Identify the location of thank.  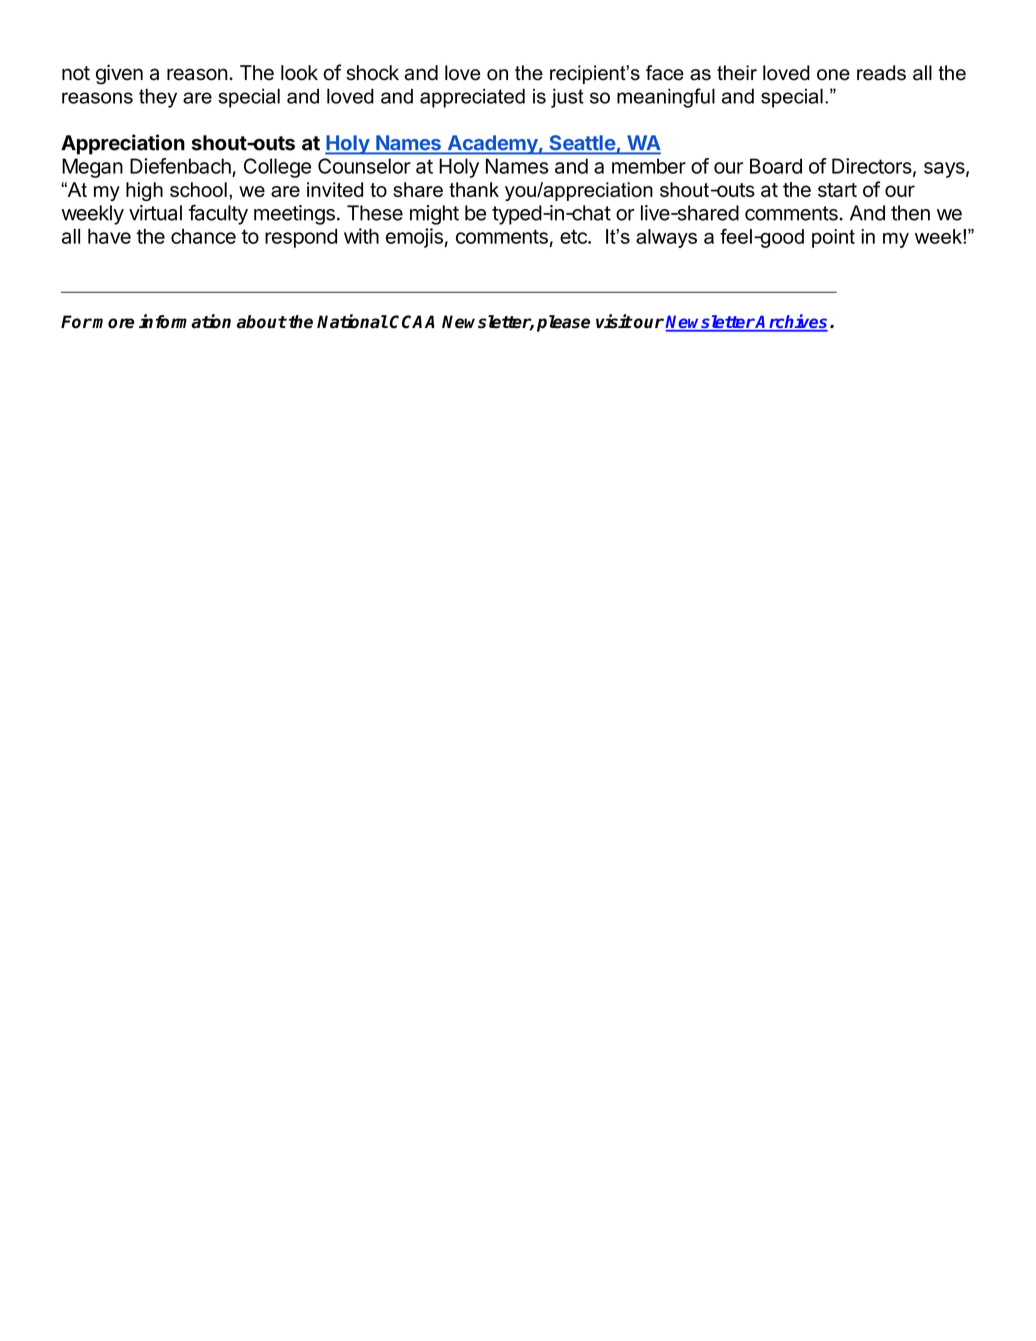
(474, 189).
